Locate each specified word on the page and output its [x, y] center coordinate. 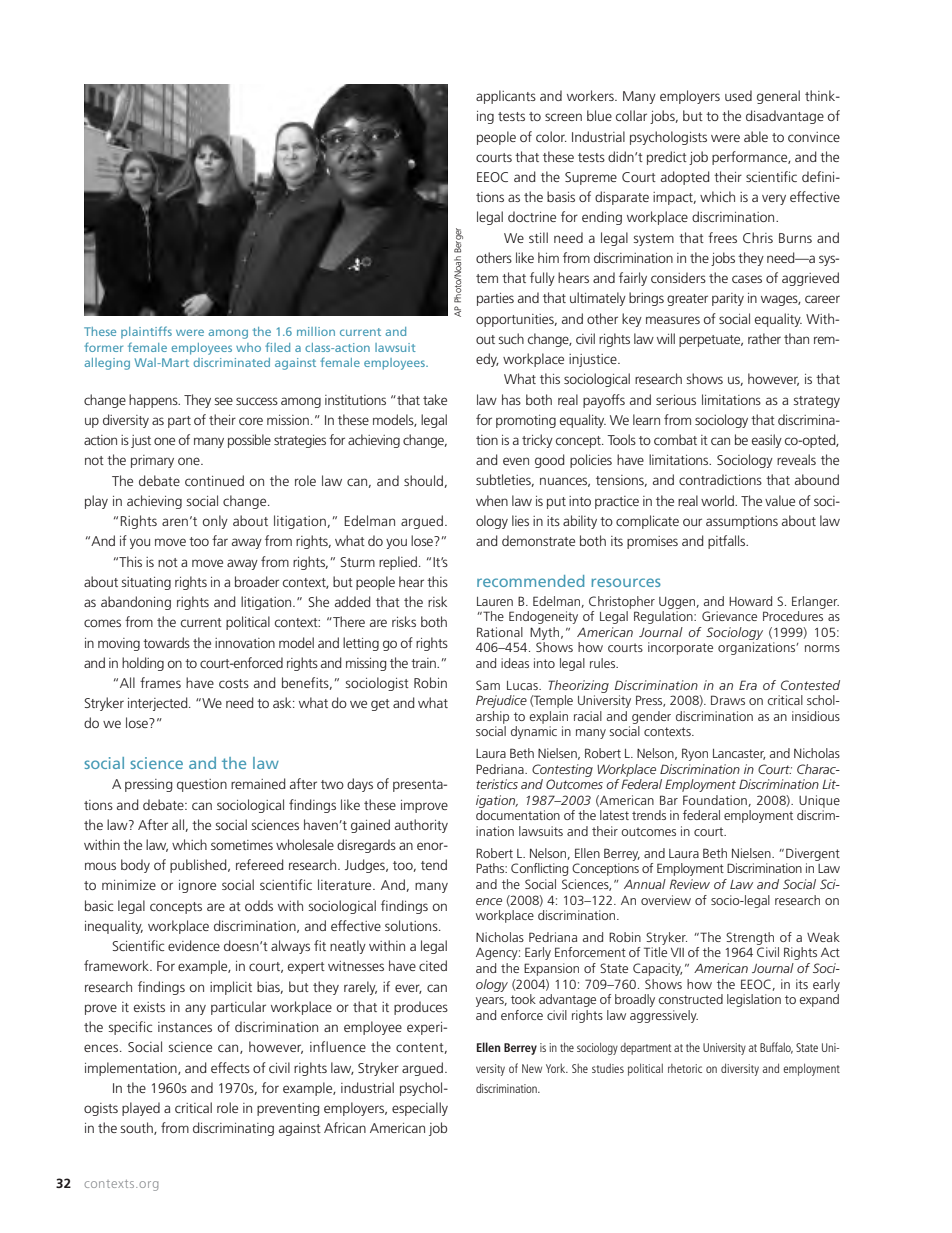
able [756, 136]
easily [767, 441]
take [435, 399]
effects [230, 1067]
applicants [506, 97]
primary [152, 461]
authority [421, 826]
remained [258, 783]
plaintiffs [146, 332]
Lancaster [739, 754]
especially [420, 1109]
